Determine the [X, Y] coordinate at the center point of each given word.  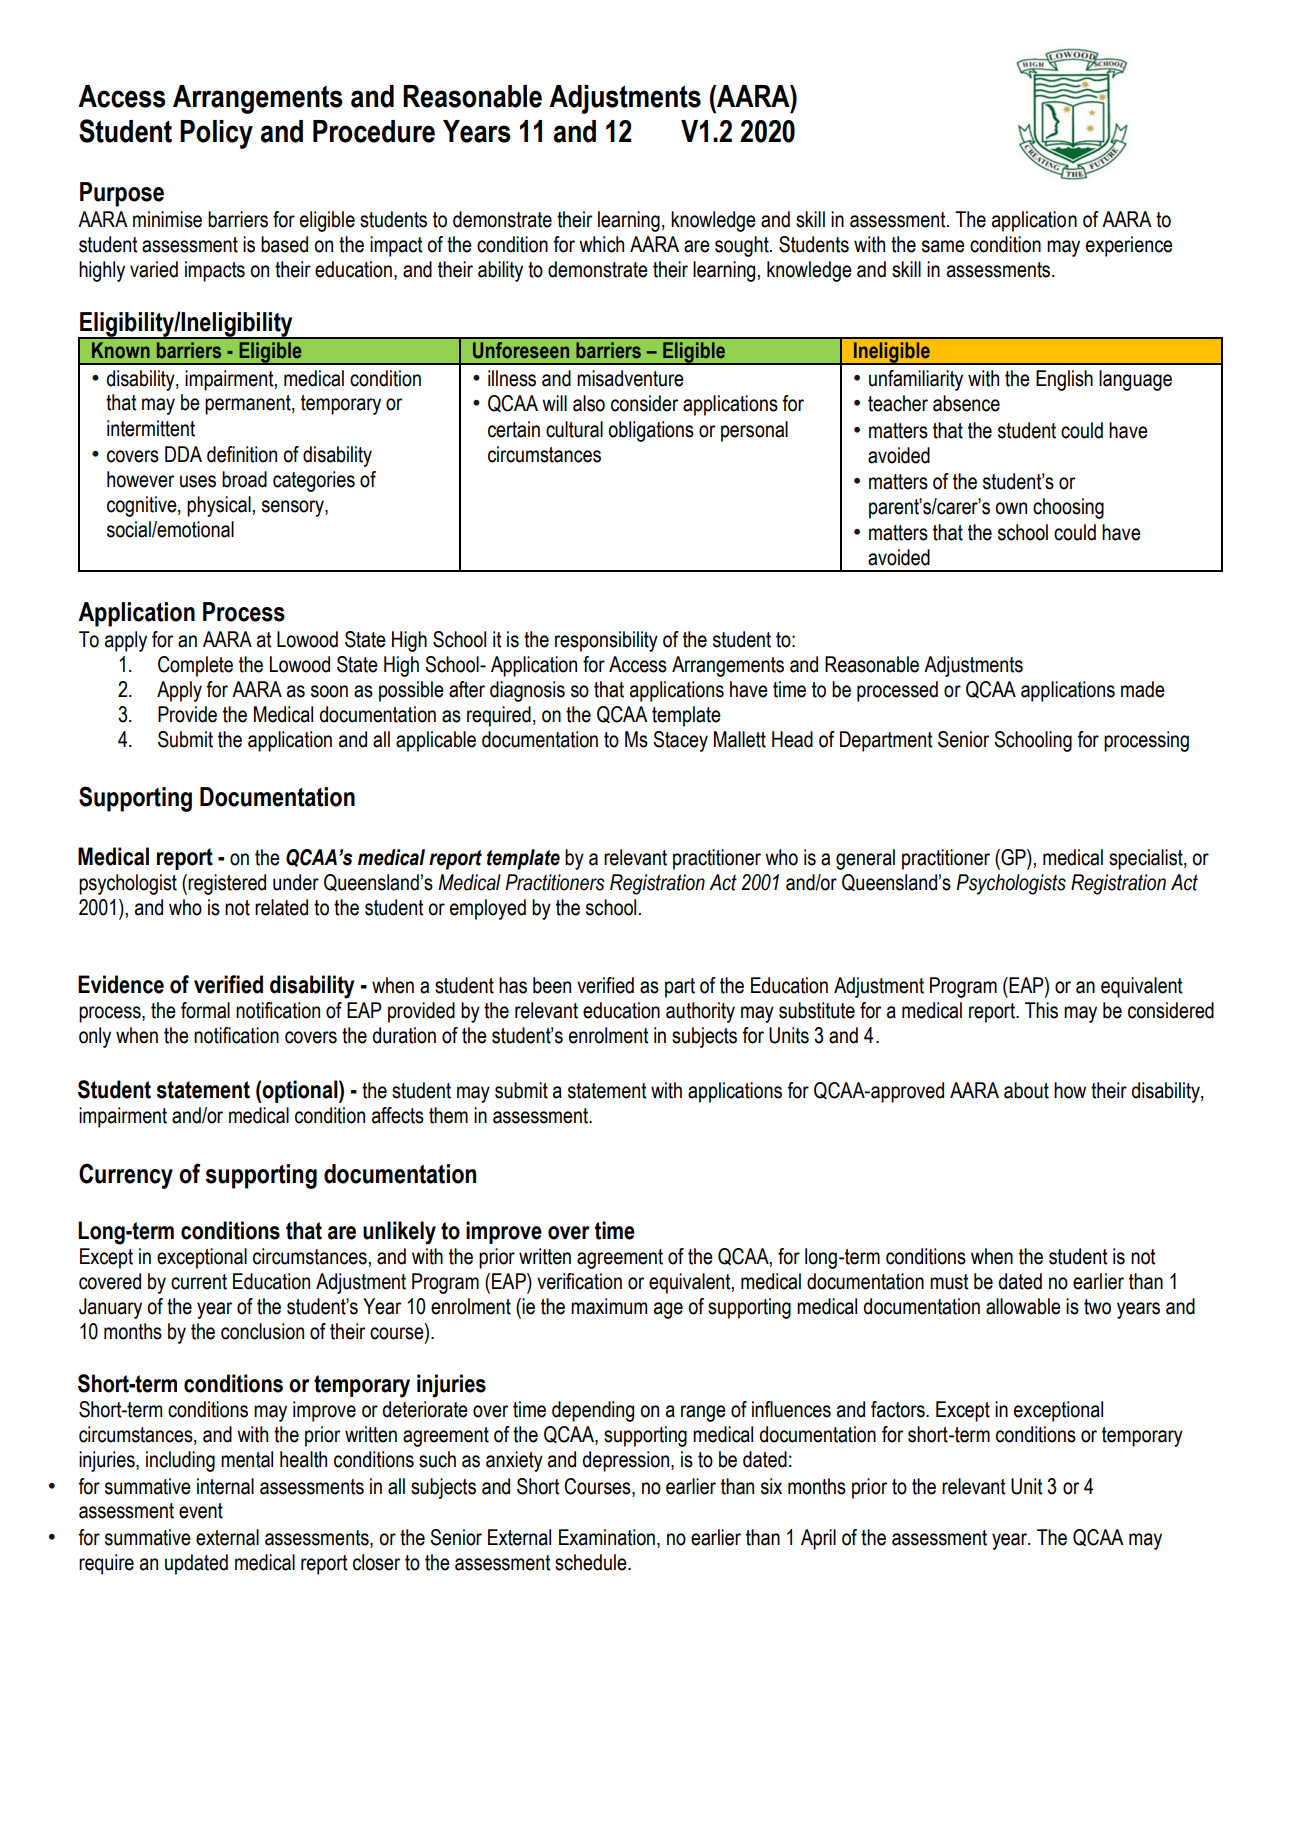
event [201, 1511]
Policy [216, 134]
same [943, 246]
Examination [607, 1537]
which [601, 244]
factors [899, 1409]
